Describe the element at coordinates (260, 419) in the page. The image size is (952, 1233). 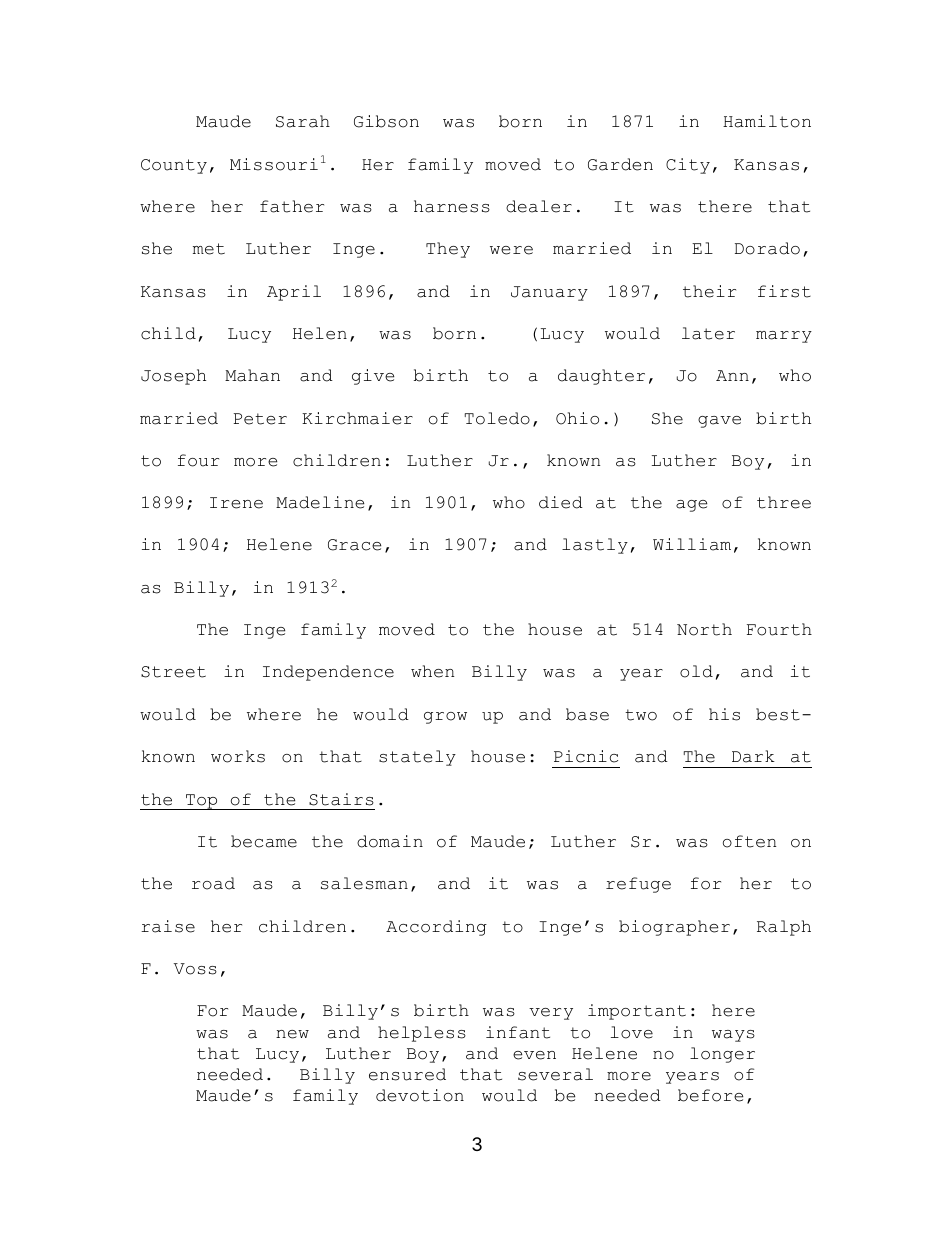
I see `Peter` at that location.
